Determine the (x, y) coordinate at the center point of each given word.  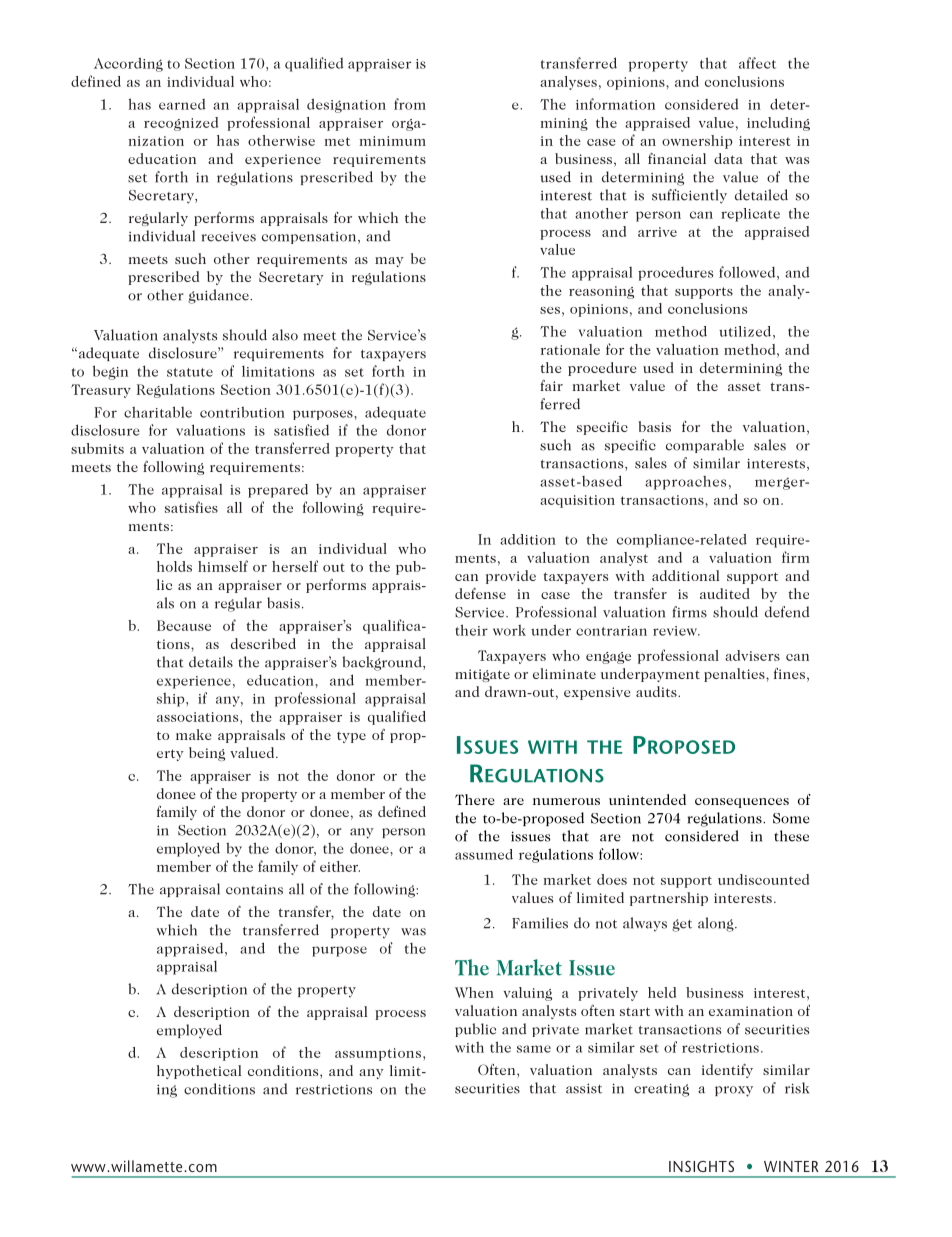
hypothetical (199, 1072)
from (410, 104)
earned (182, 104)
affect (757, 63)
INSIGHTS (701, 1166)
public (475, 1030)
